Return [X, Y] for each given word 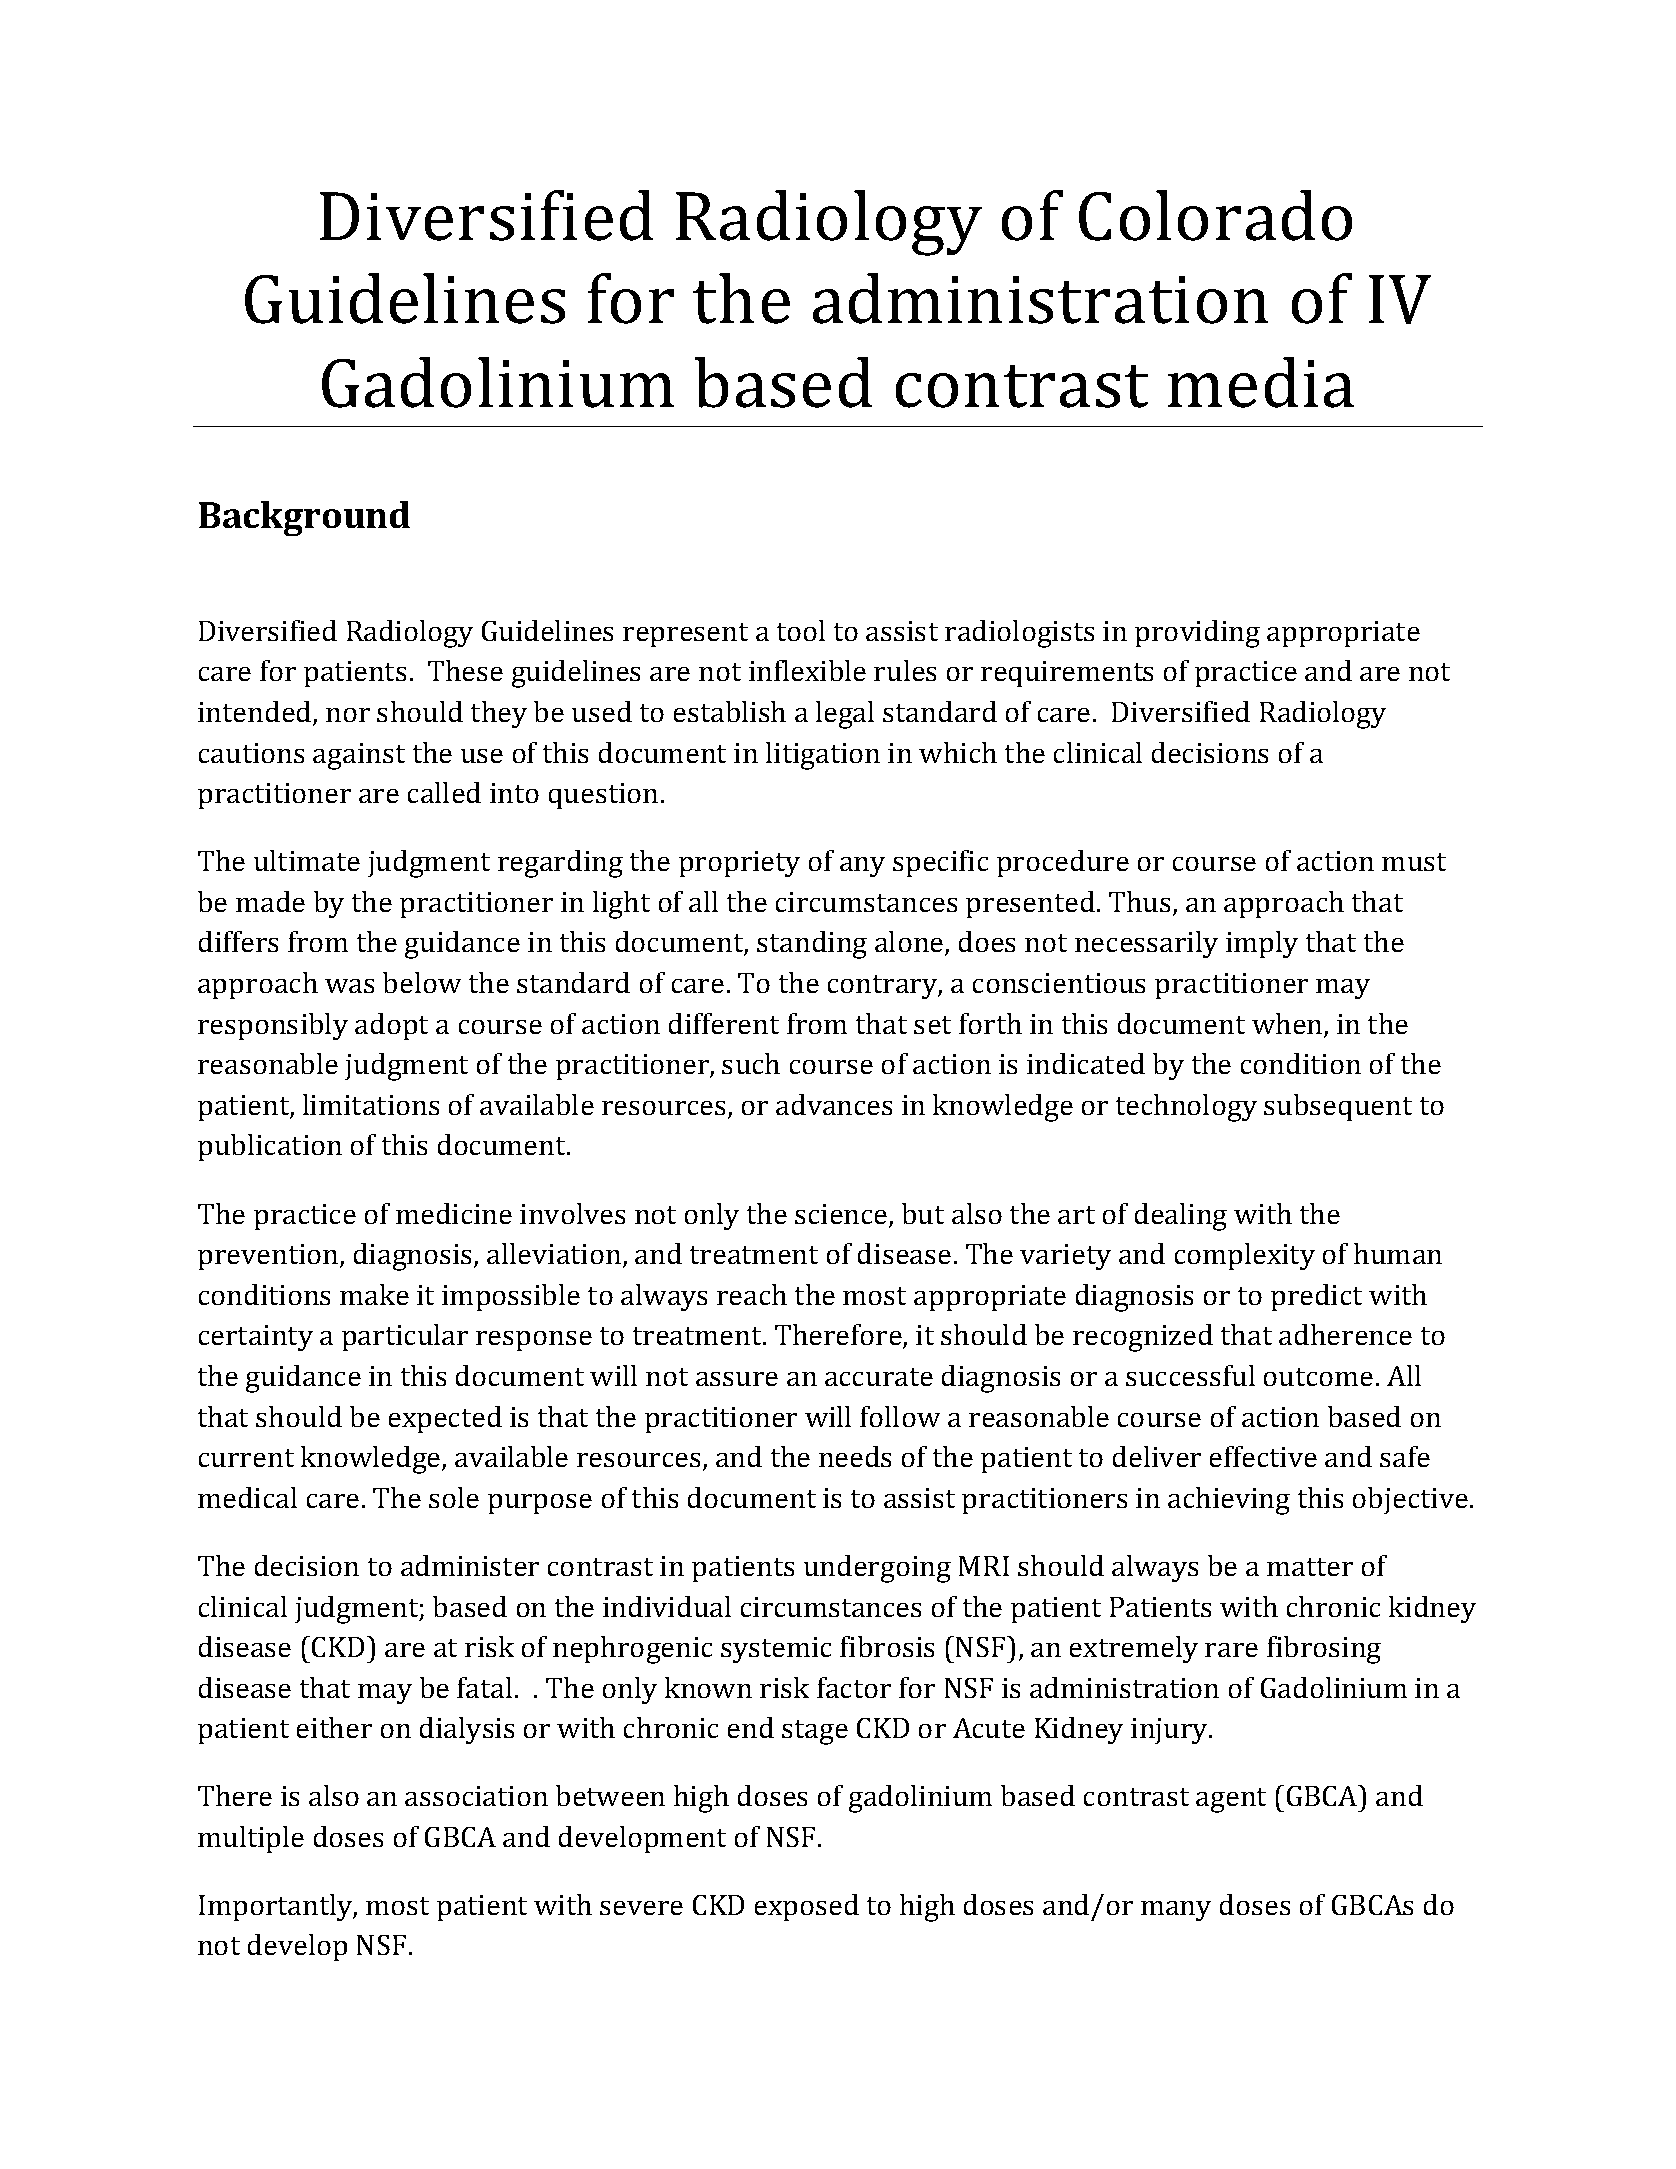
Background [304, 518]
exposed [807, 1907]
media [1261, 382]
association [476, 1796]
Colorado [1215, 215]
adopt [391, 1026]
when [1288, 1025]
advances [834, 1104]
